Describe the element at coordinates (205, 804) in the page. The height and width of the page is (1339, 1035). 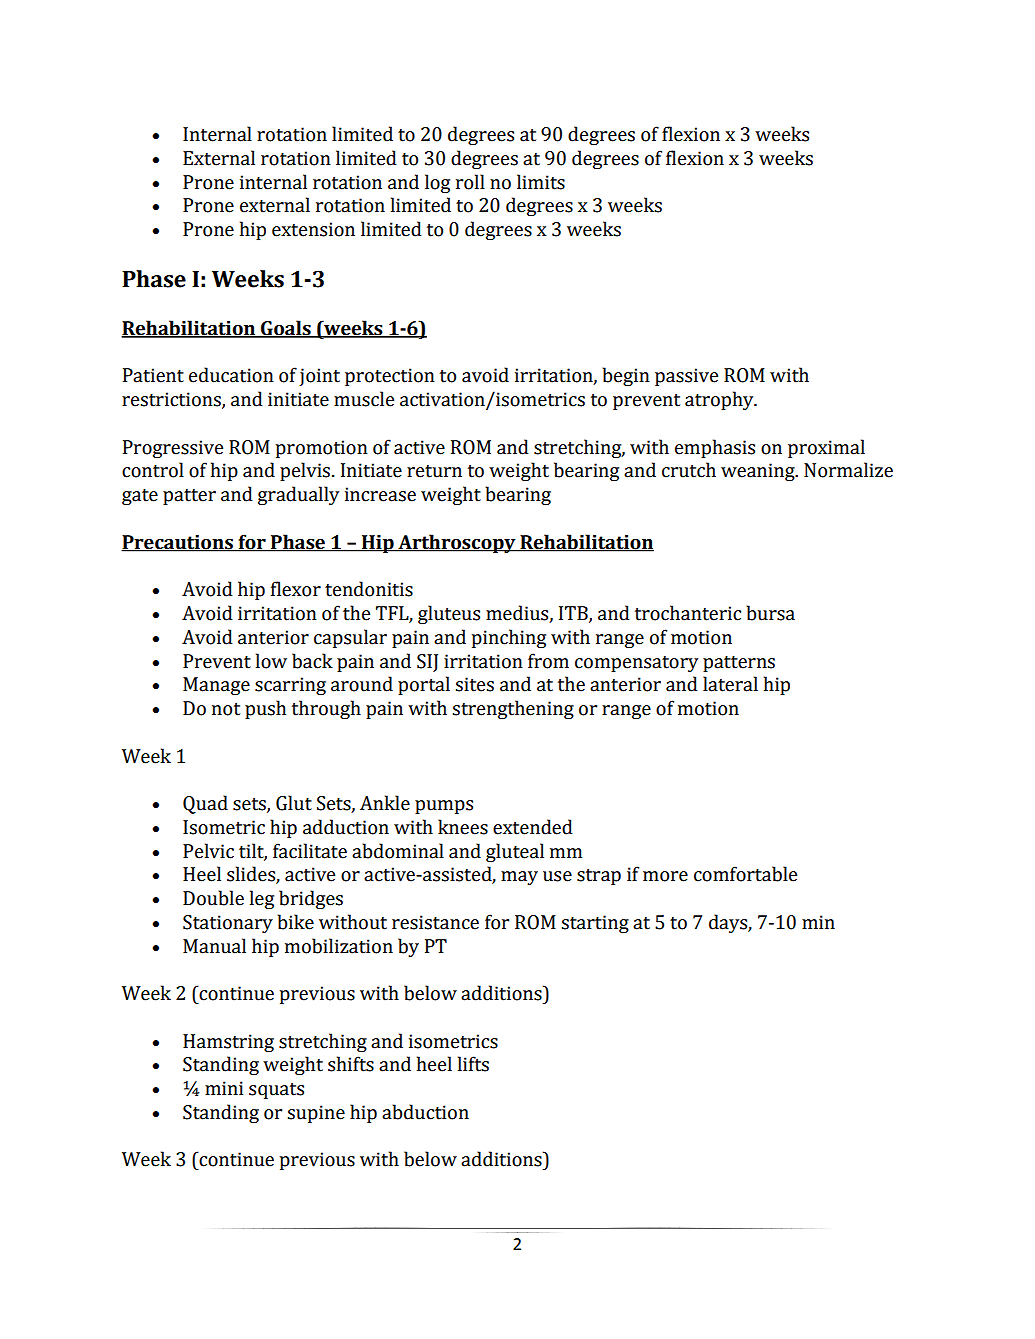
I see `Quad` at that location.
